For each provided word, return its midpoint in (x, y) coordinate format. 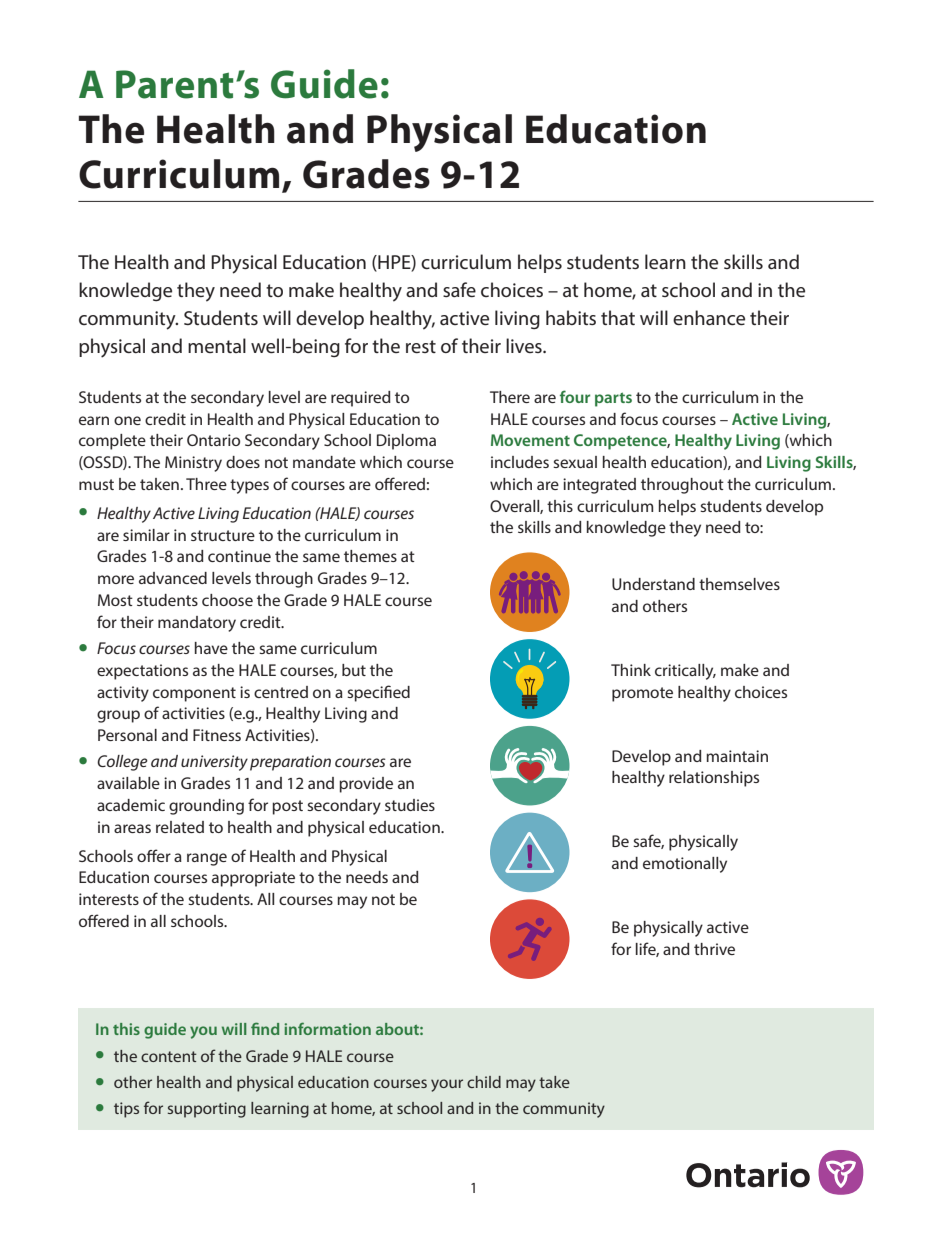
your (447, 1085)
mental (217, 345)
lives (525, 345)
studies (410, 805)
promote (642, 694)
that (618, 317)
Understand (653, 584)
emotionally (685, 865)
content (169, 1056)
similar (146, 535)
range (207, 859)
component (194, 694)
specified (378, 693)
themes (370, 556)
